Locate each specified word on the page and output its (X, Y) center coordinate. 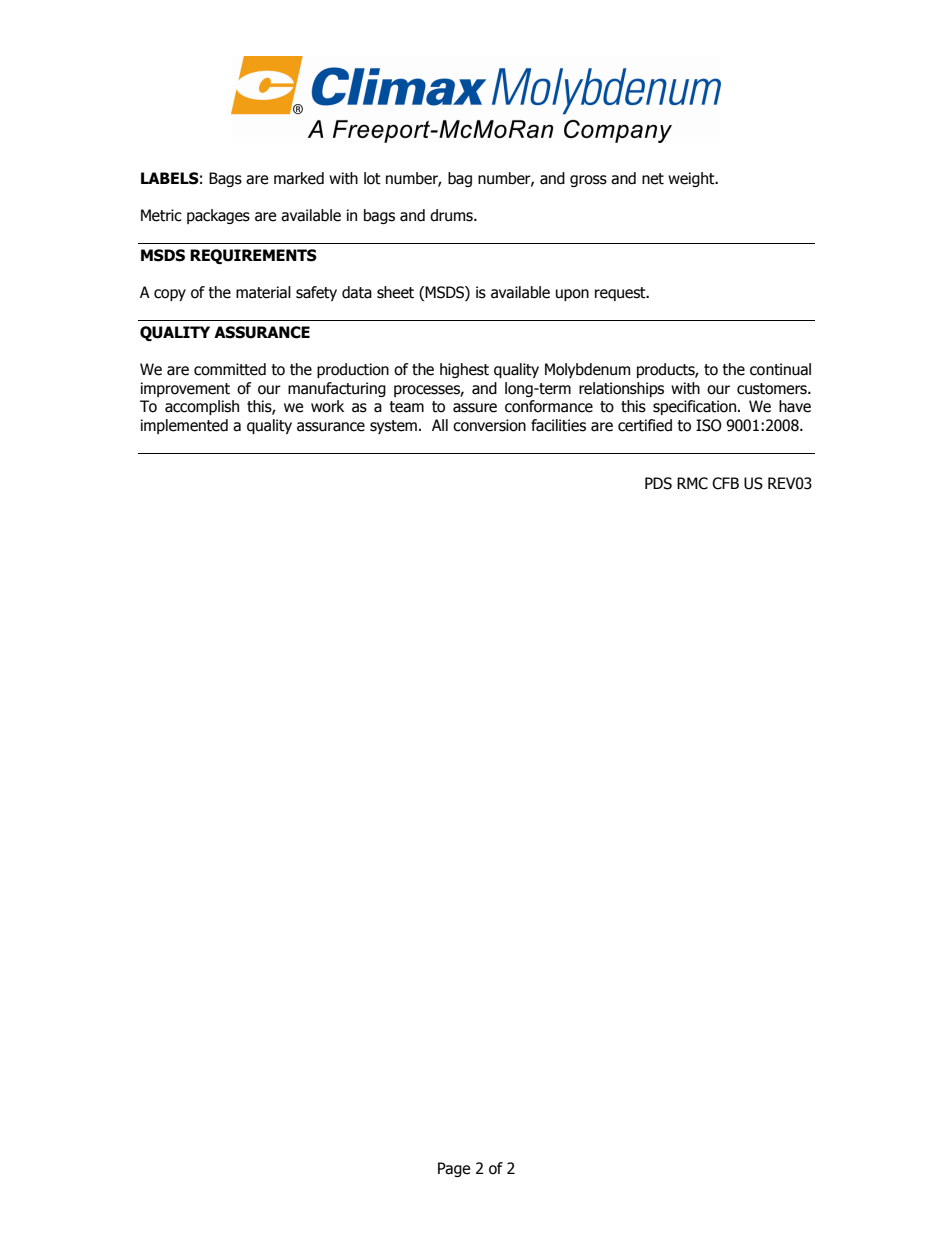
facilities (558, 425)
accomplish (202, 407)
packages (218, 216)
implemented (184, 426)
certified (645, 425)
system (393, 427)
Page (454, 1169)
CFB (725, 483)
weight (692, 179)
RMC (692, 483)
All (440, 425)
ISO (709, 425)
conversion (489, 425)
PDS (658, 483)
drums (452, 215)
